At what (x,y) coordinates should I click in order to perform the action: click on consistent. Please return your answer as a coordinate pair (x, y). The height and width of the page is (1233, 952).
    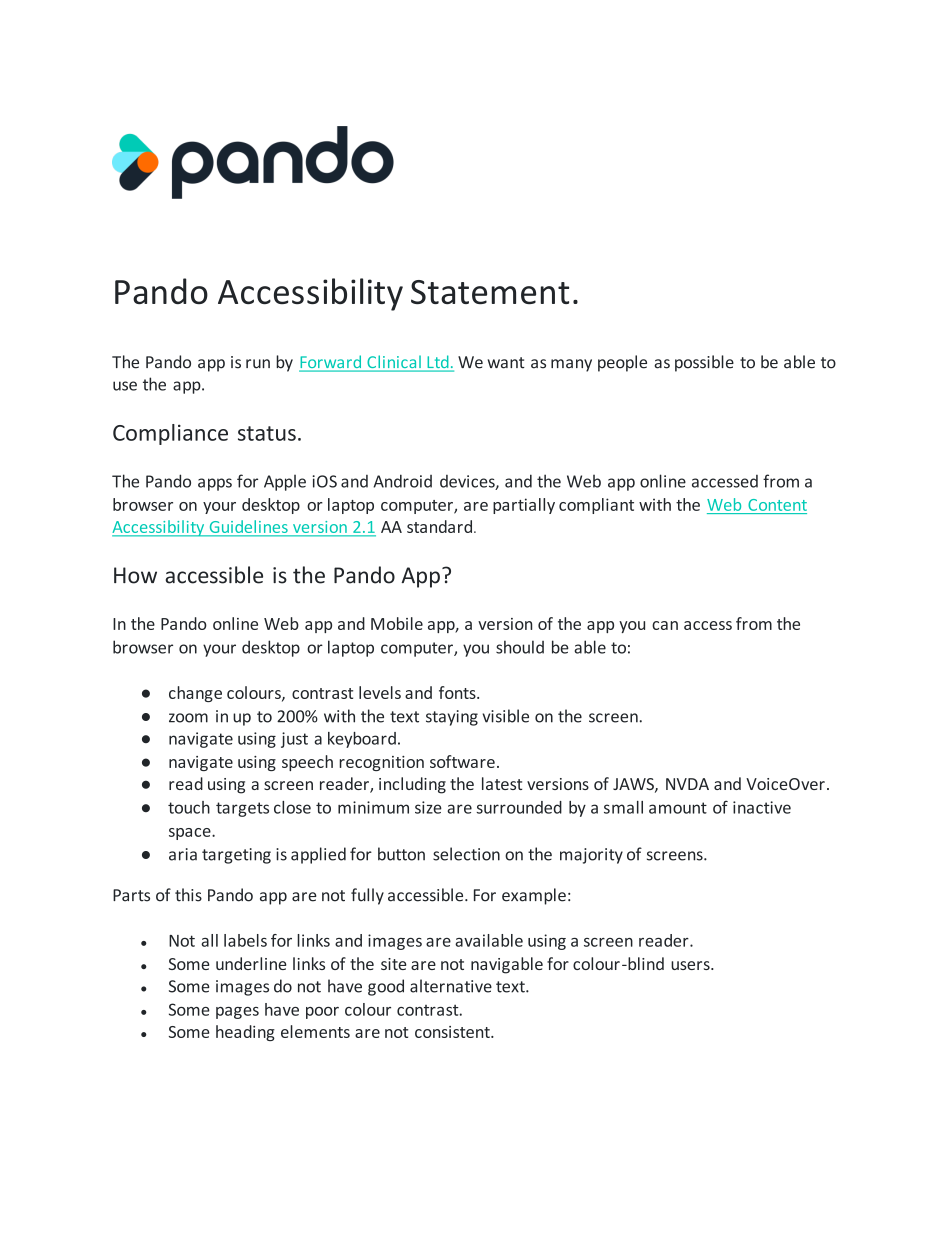
    Looking at the image, I should click on (453, 1032).
